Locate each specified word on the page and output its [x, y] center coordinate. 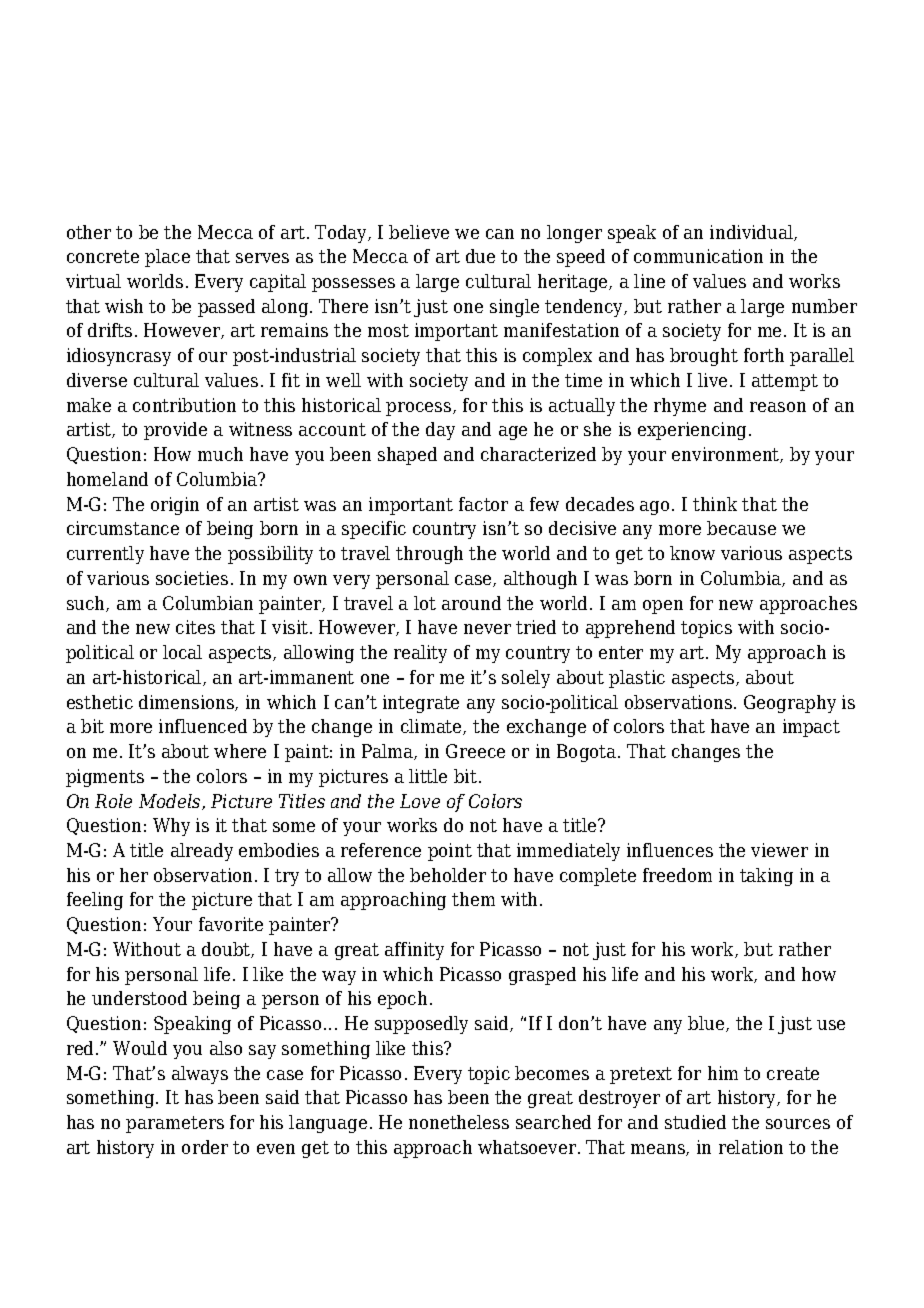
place [167, 258]
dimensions [187, 703]
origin [175, 506]
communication [698, 256]
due [480, 256]
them [473, 899]
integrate [421, 704]
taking [766, 877]
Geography [790, 704]
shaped [407, 456]
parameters [175, 1124]
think [715, 504]
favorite [231, 924]
